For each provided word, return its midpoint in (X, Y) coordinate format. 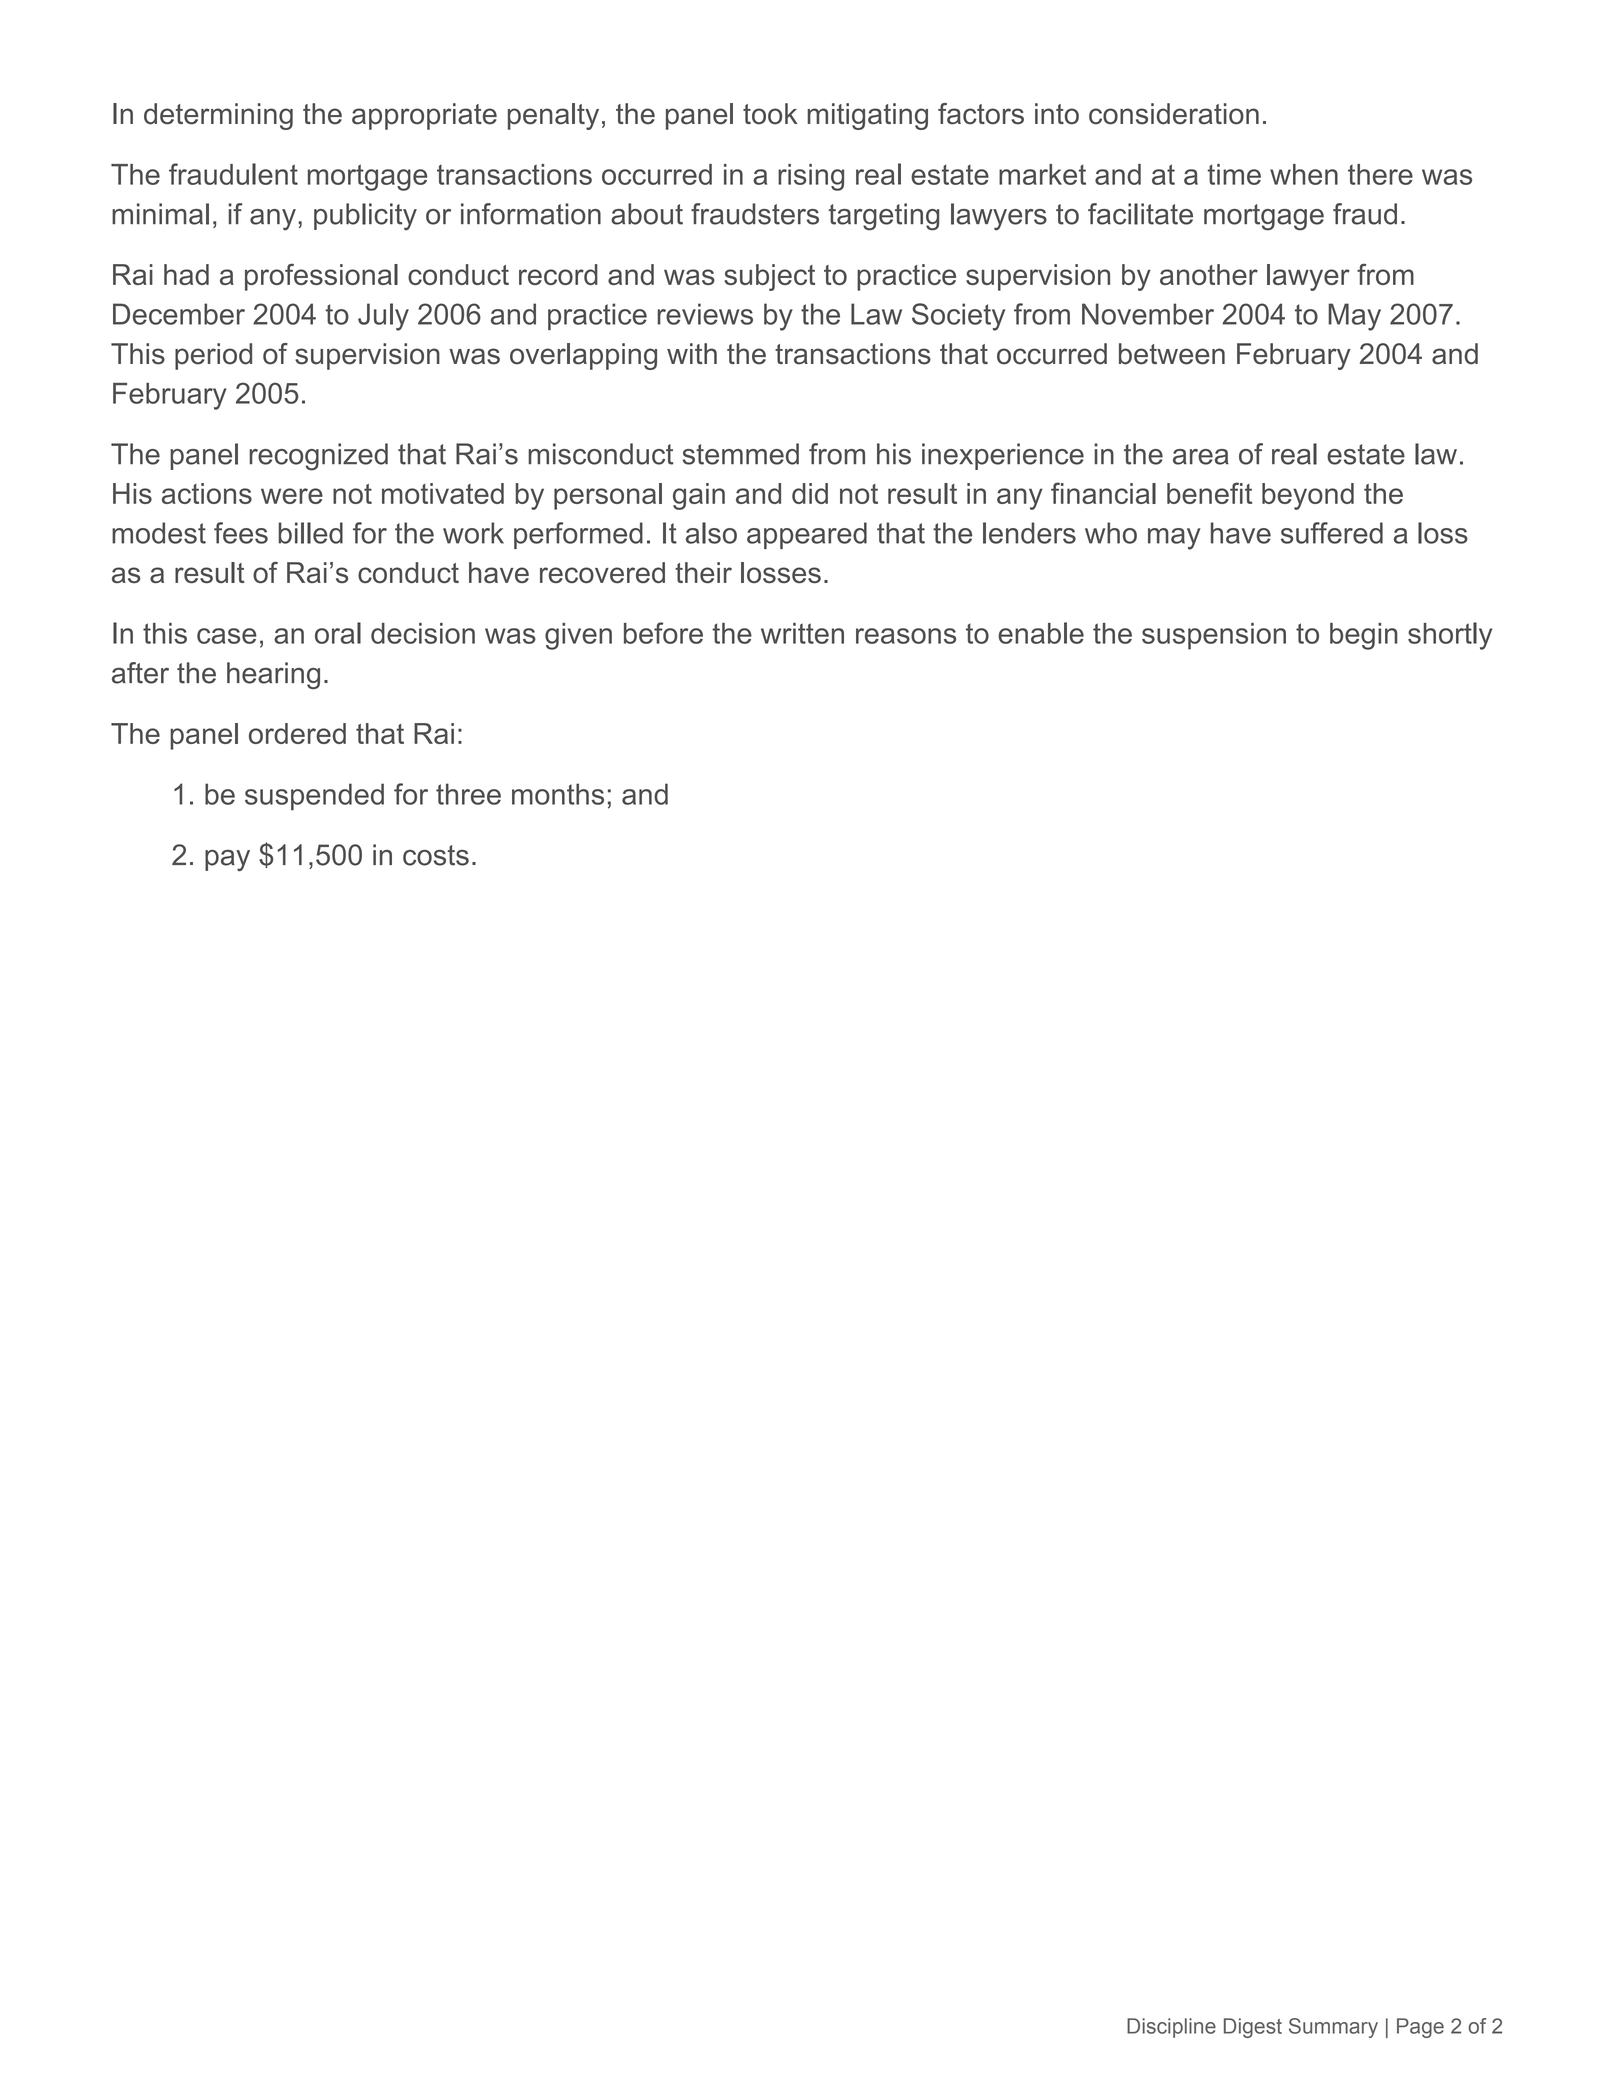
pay (227, 860)
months (558, 794)
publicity (365, 217)
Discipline (1171, 2028)
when (1304, 174)
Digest (1253, 2028)
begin (1364, 636)
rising (811, 177)
